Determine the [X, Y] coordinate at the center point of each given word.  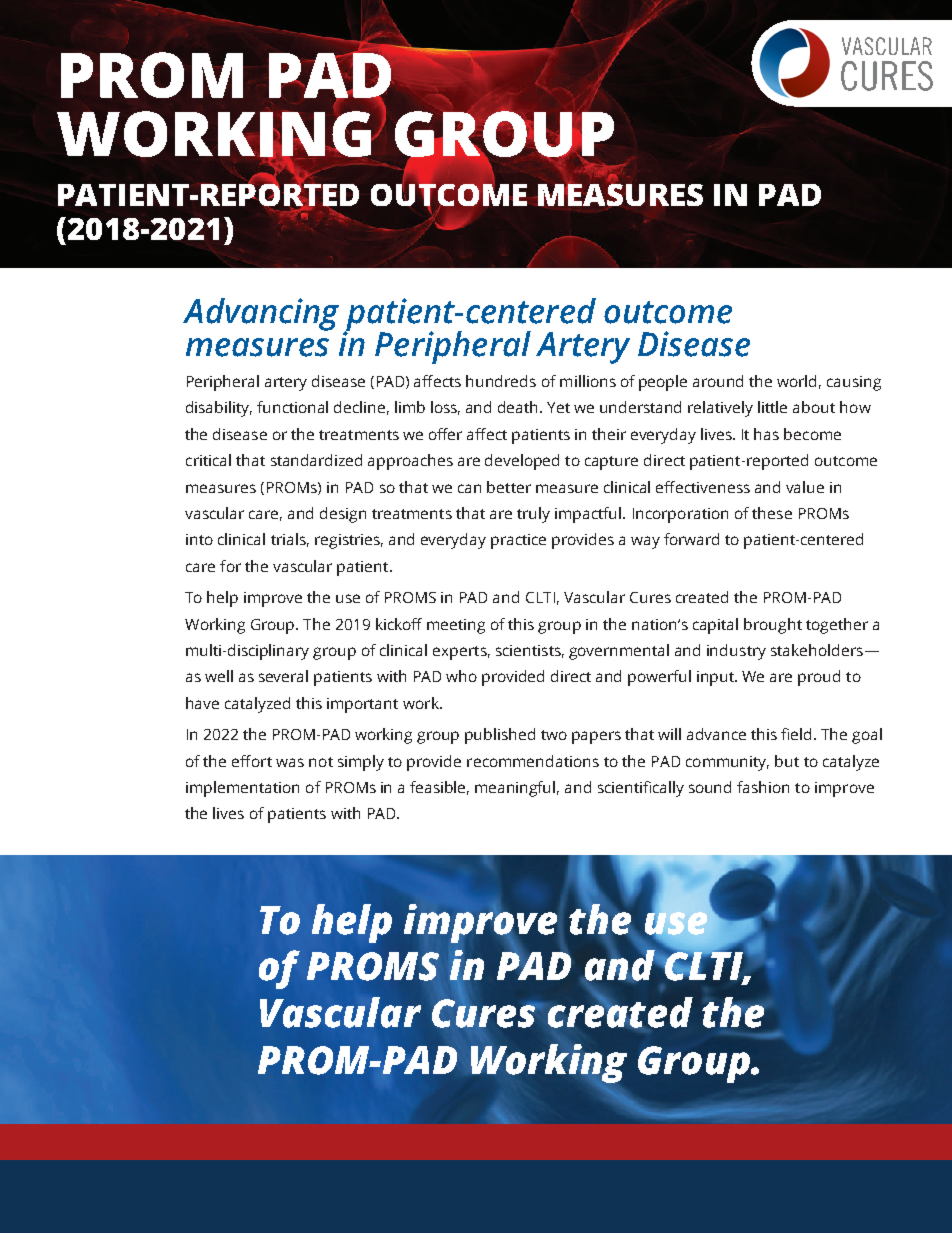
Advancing [261, 314]
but [787, 761]
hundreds [501, 381]
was [290, 762]
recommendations [533, 761]
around [718, 381]
